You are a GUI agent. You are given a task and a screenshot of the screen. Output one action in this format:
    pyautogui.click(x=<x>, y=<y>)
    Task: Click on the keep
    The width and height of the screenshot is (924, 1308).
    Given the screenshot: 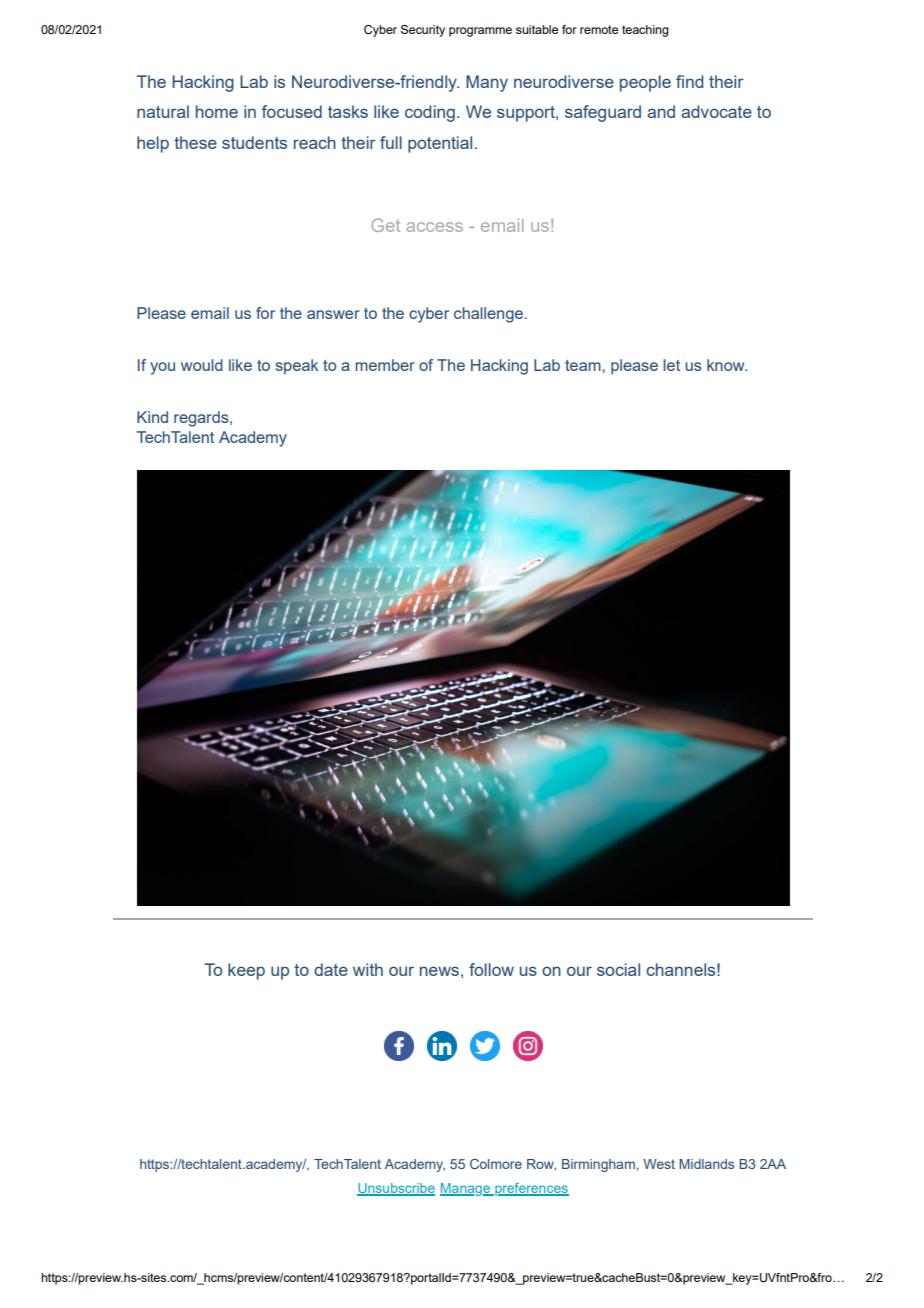 What is the action you would take?
    pyautogui.click(x=246, y=971)
